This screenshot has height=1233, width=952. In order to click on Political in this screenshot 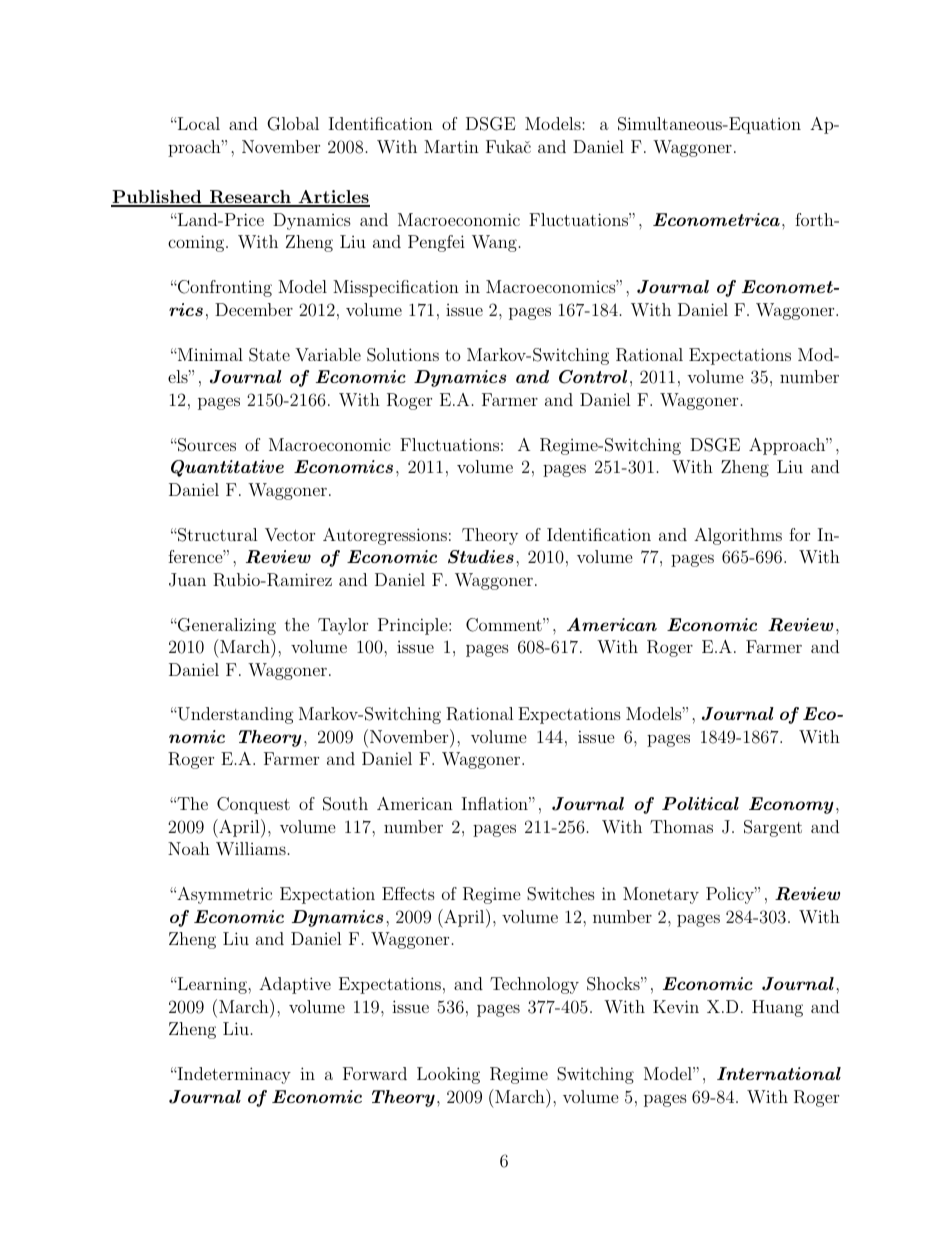, I will do `click(700, 803)`.
